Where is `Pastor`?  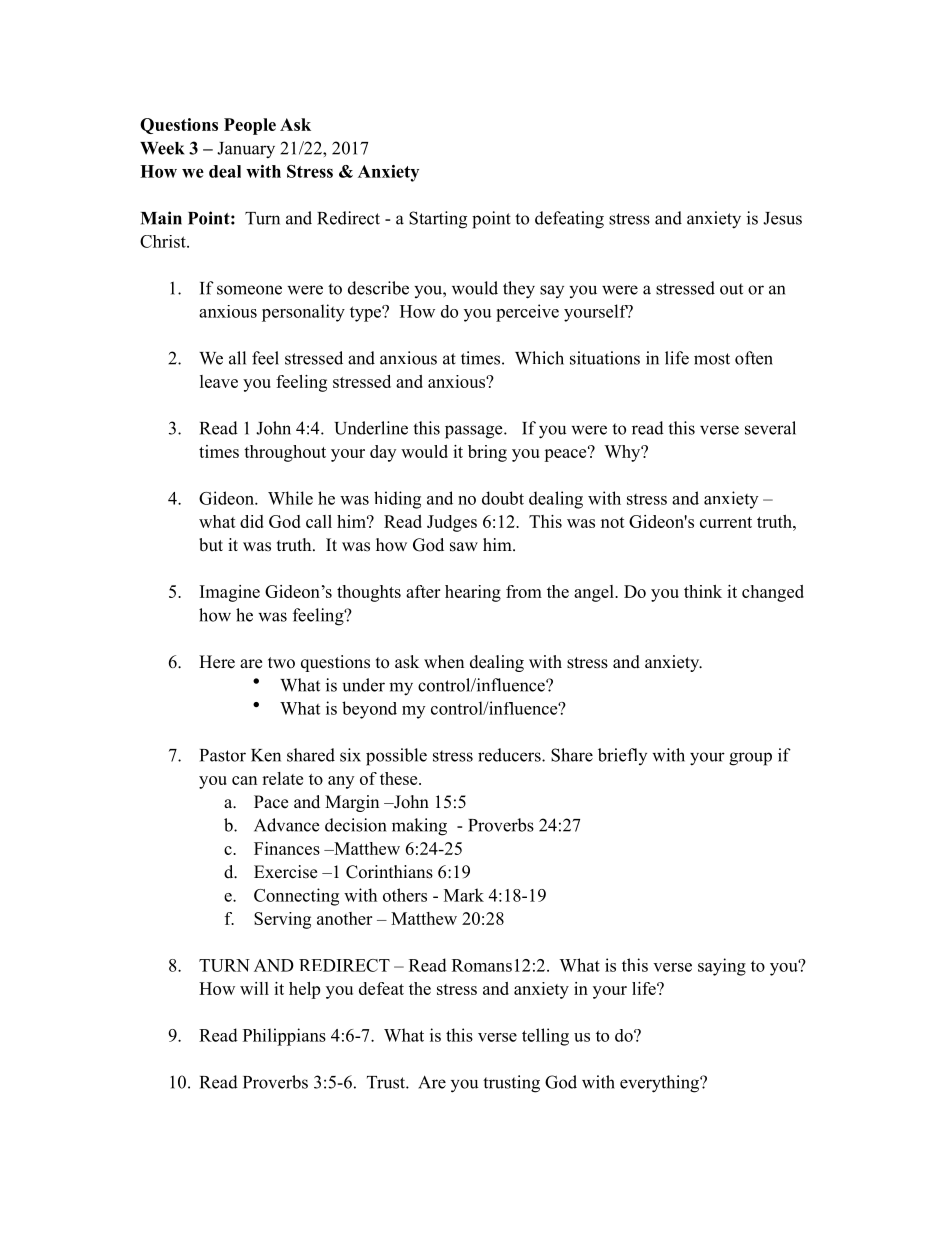
Pastor is located at coordinates (223, 755).
